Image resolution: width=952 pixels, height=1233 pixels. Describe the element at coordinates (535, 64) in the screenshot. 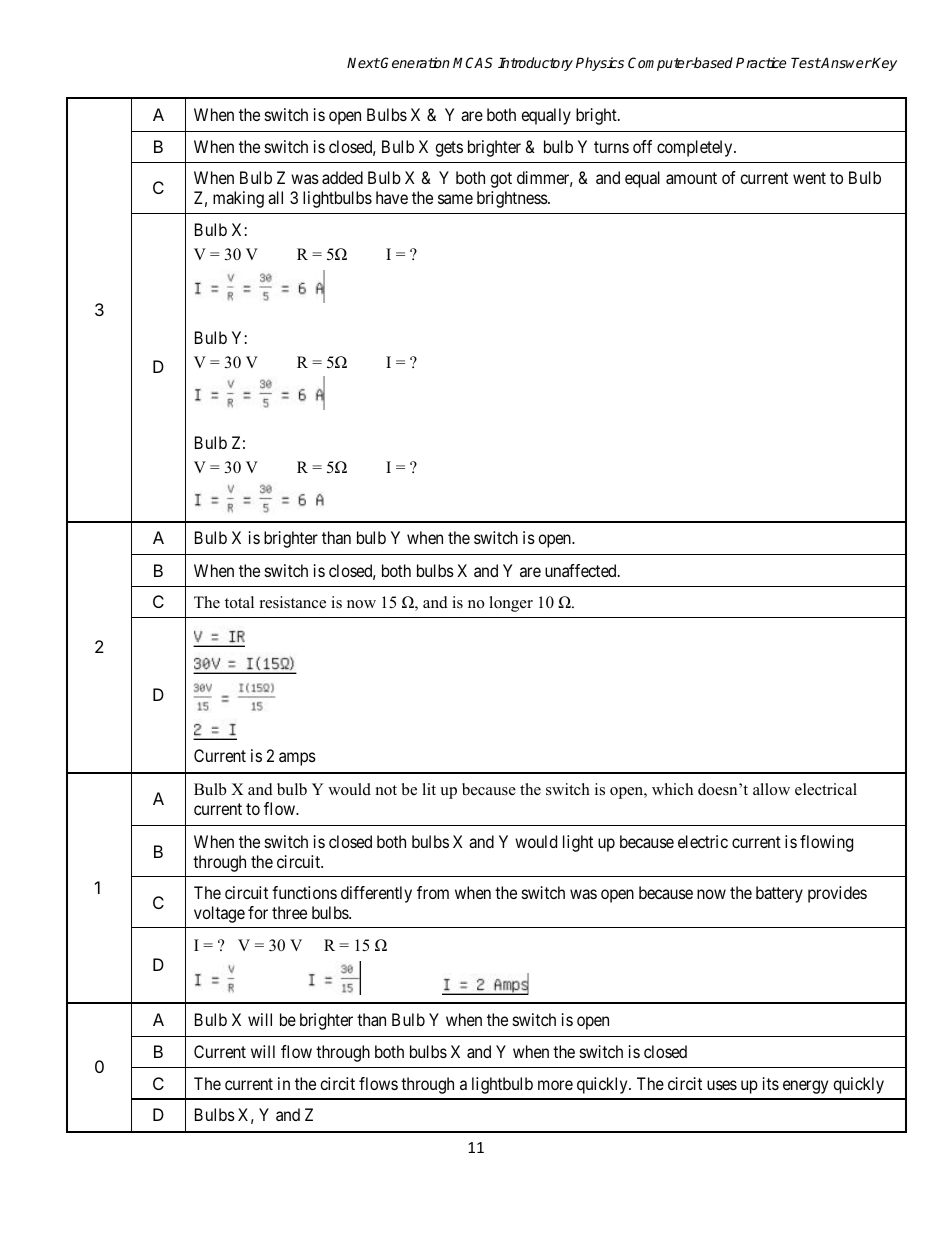

I see `Introductory` at that location.
